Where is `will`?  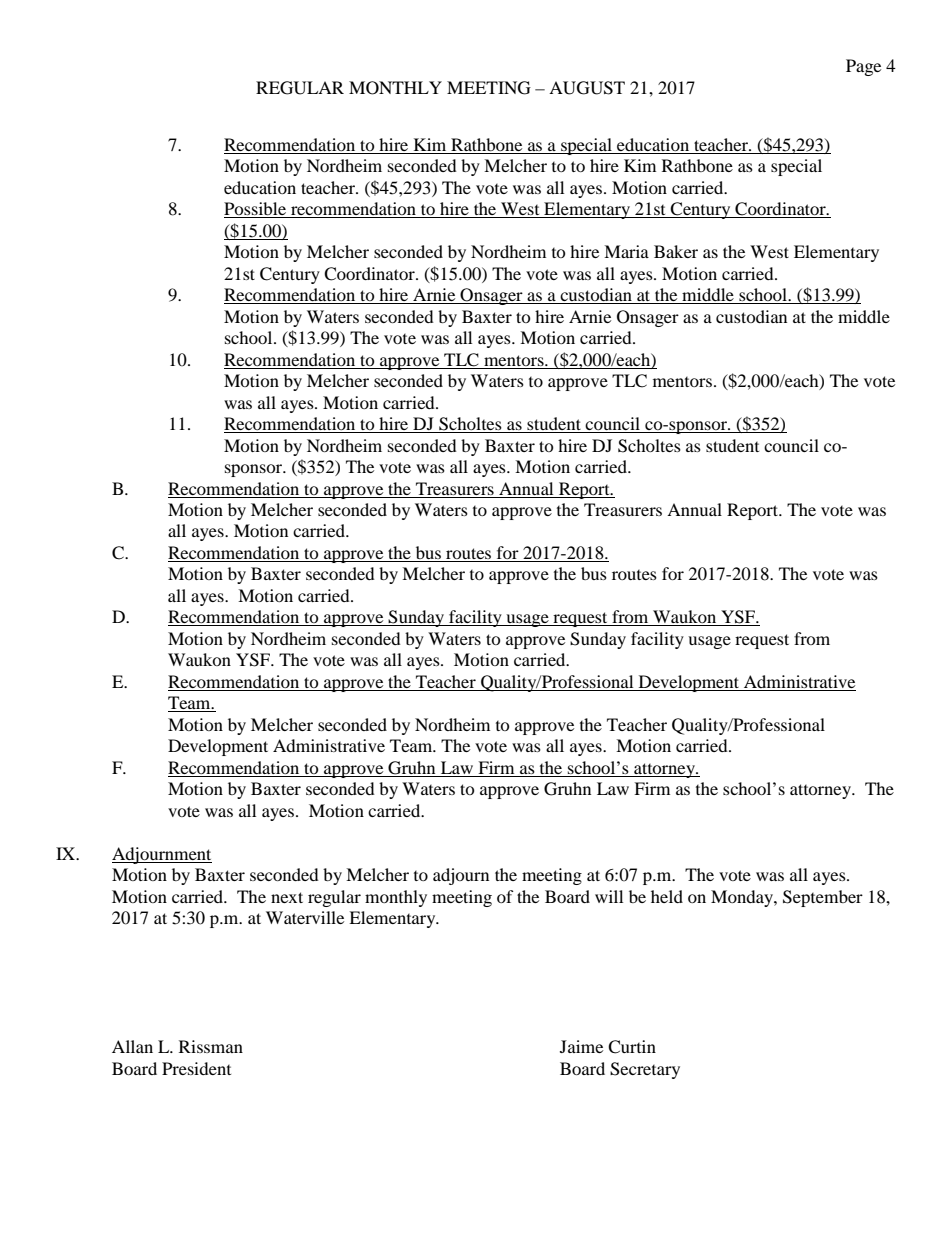
will is located at coordinates (609, 896).
